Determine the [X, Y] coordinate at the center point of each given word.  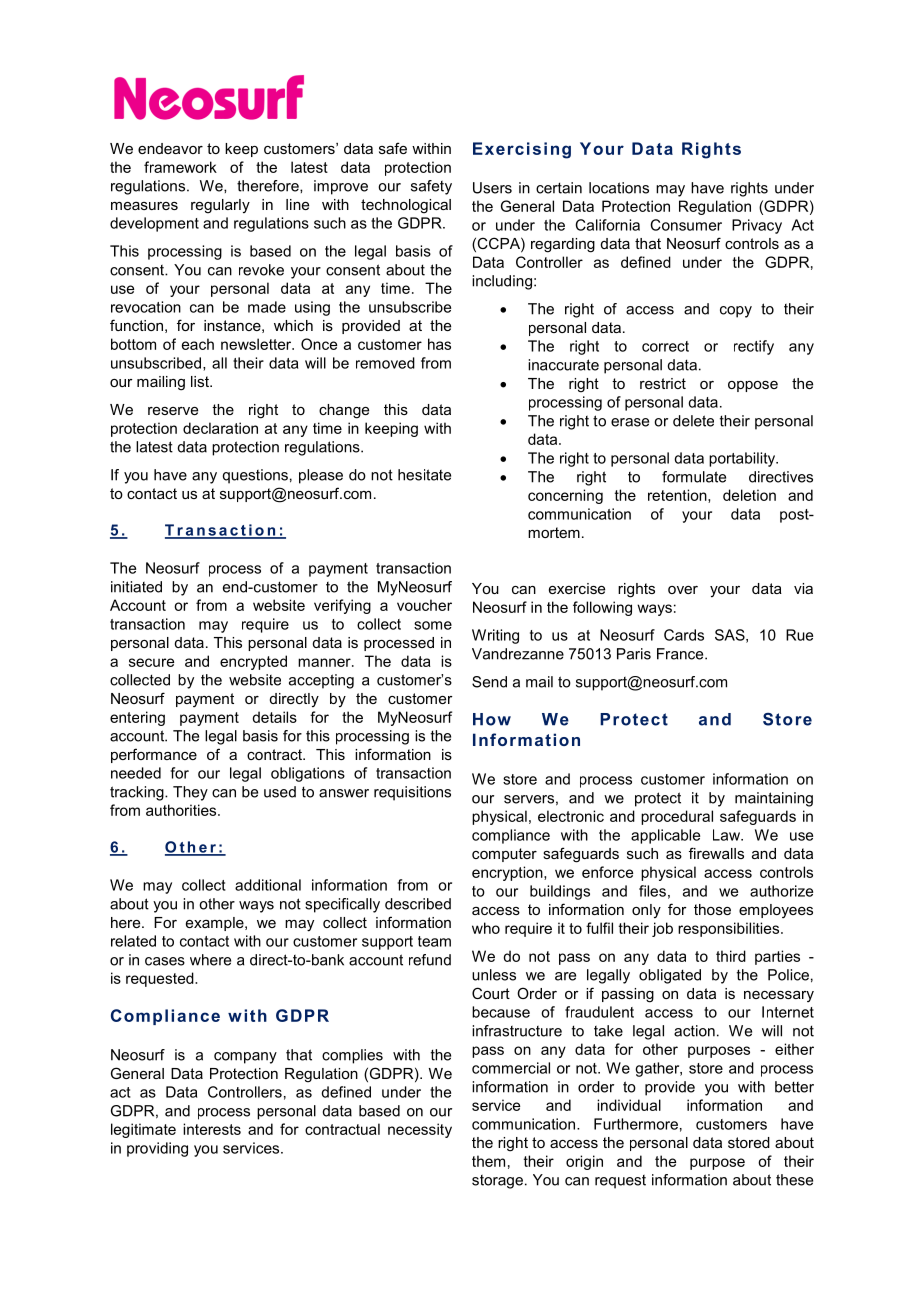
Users [492, 188]
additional [268, 885]
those [712, 909]
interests [212, 1129]
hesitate [424, 475]
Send [489, 682]
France [681, 654]
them [488, 1161]
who [486, 928]
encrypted [253, 662]
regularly [220, 206]
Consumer [686, 225]
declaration [220, 428]
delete [693, 421]
